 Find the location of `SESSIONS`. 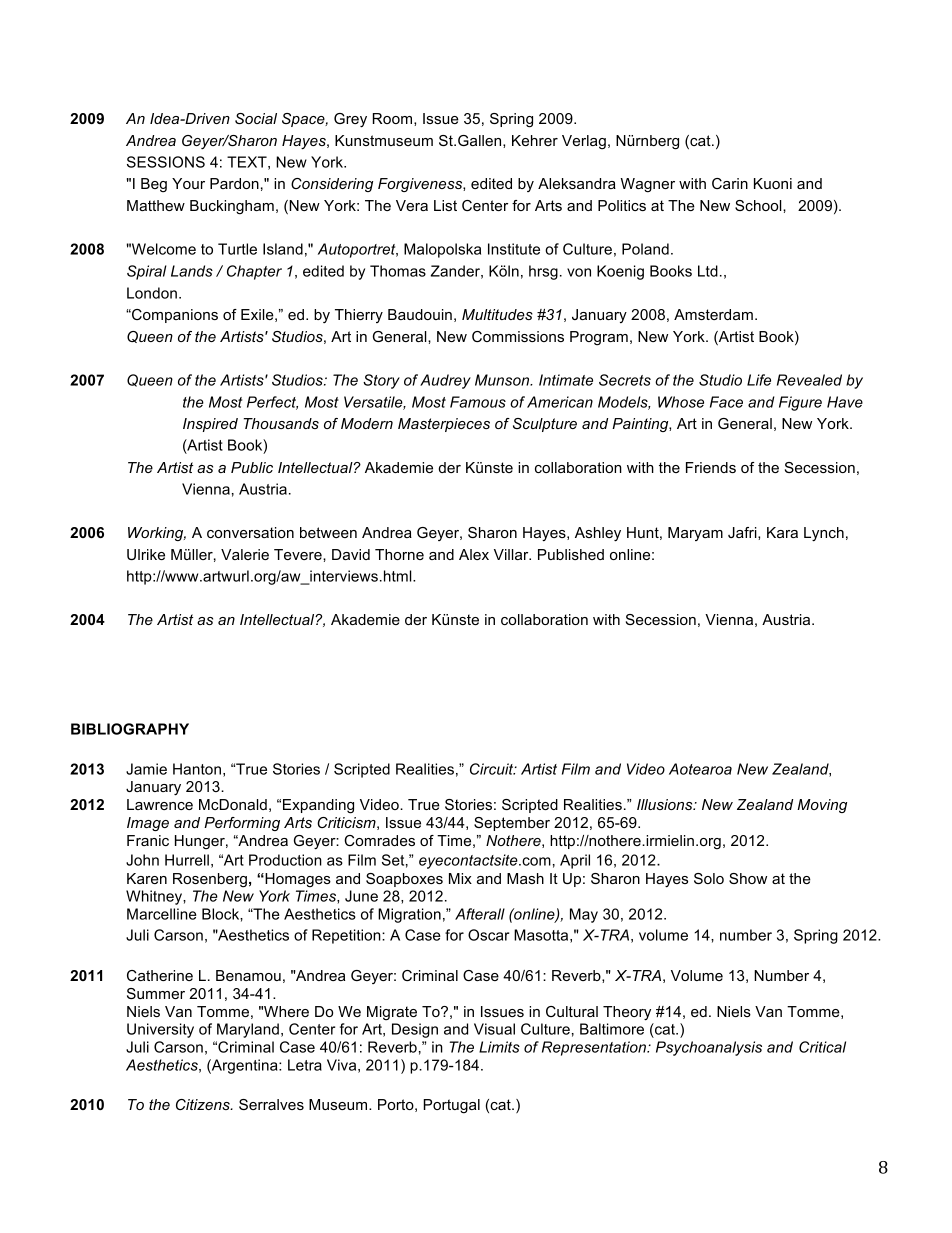

SESSIONS is located at coordinates (166, 162).
